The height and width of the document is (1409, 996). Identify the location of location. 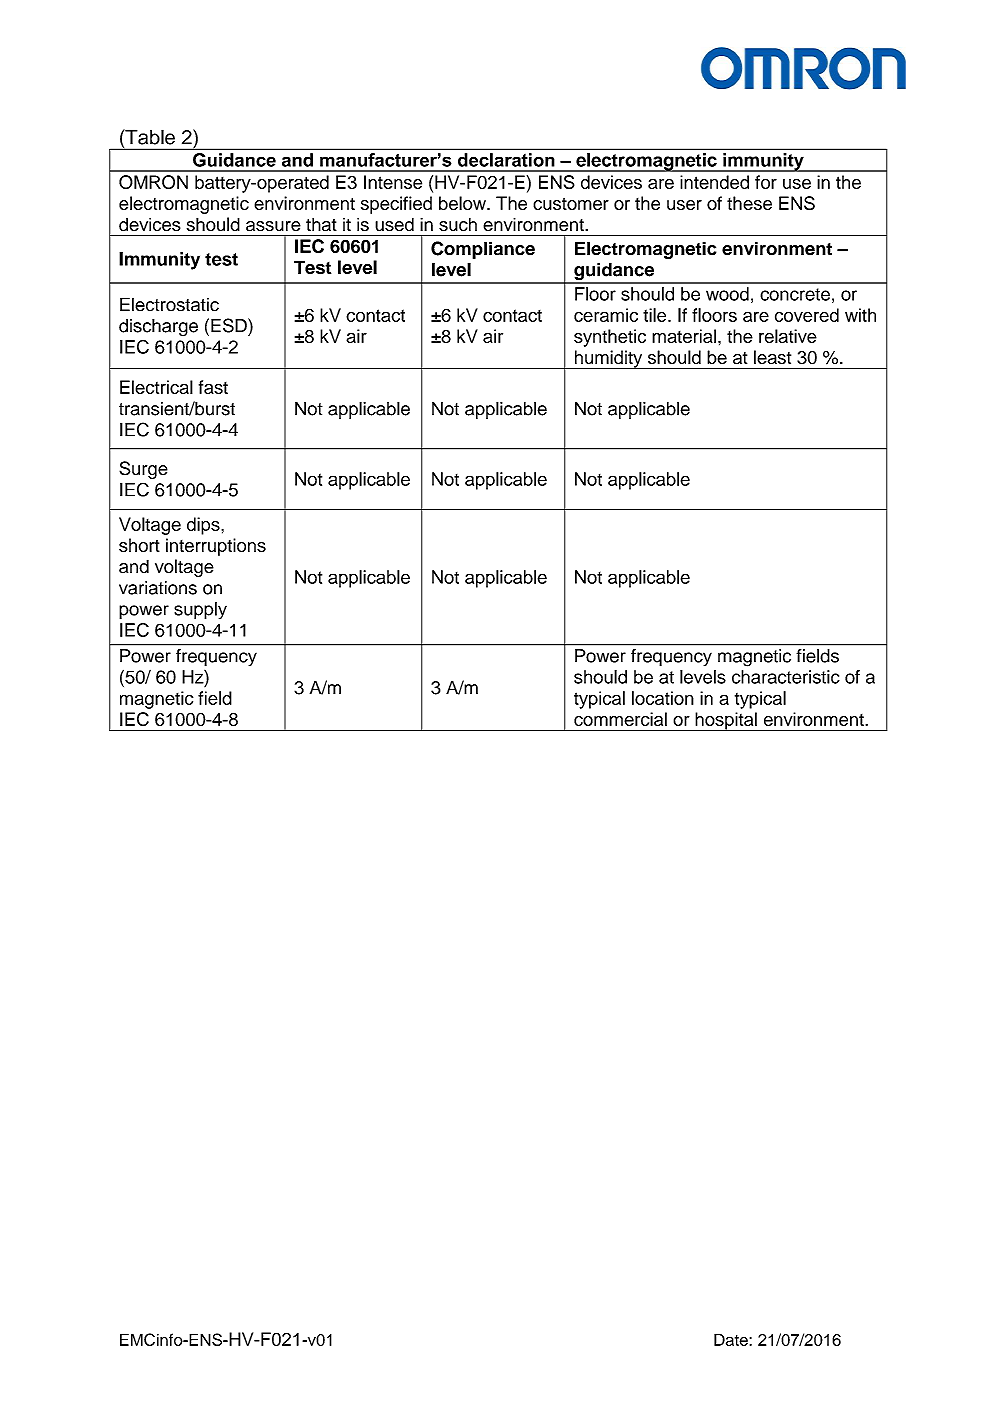
(663, 698).
